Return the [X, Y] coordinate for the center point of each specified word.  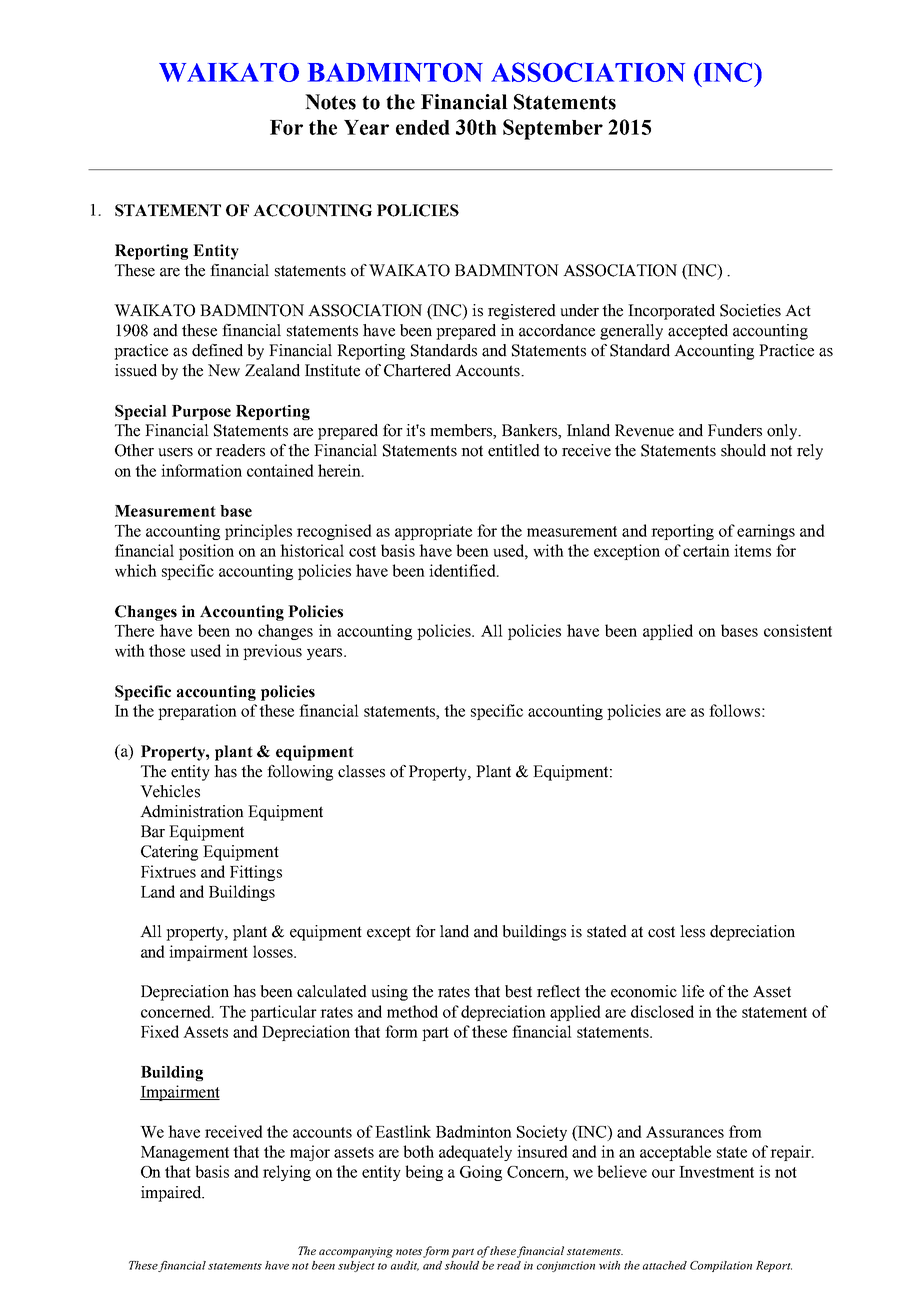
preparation [197, 712]
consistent [798, 630]
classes [361, 771]
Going [481, 1173]
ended [423, 127]
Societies [750, 310]
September [553, 129]
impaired [172, 1194]
